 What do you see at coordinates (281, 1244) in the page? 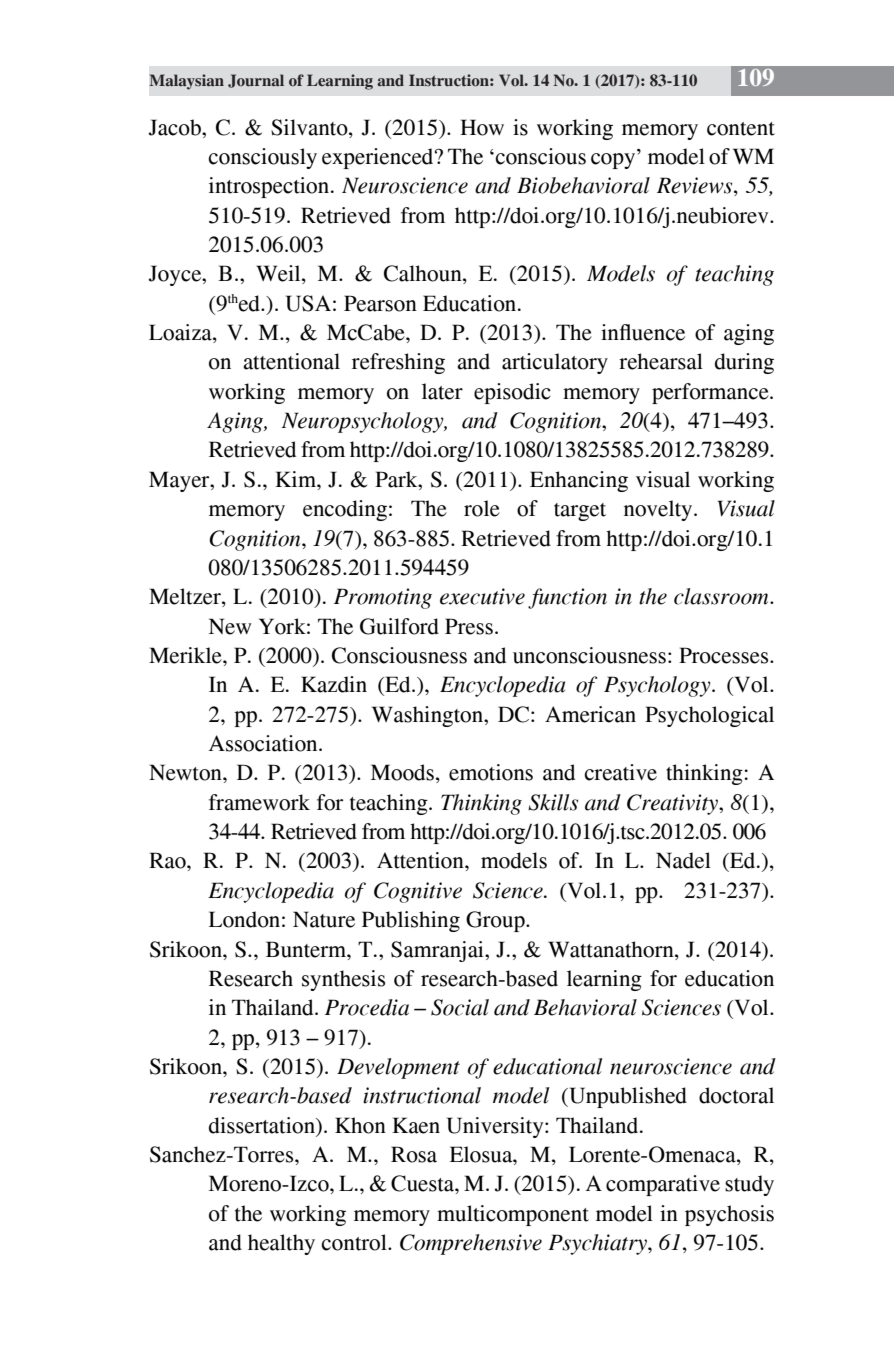
I see `healthy` at bounding box center [281, 1244].
